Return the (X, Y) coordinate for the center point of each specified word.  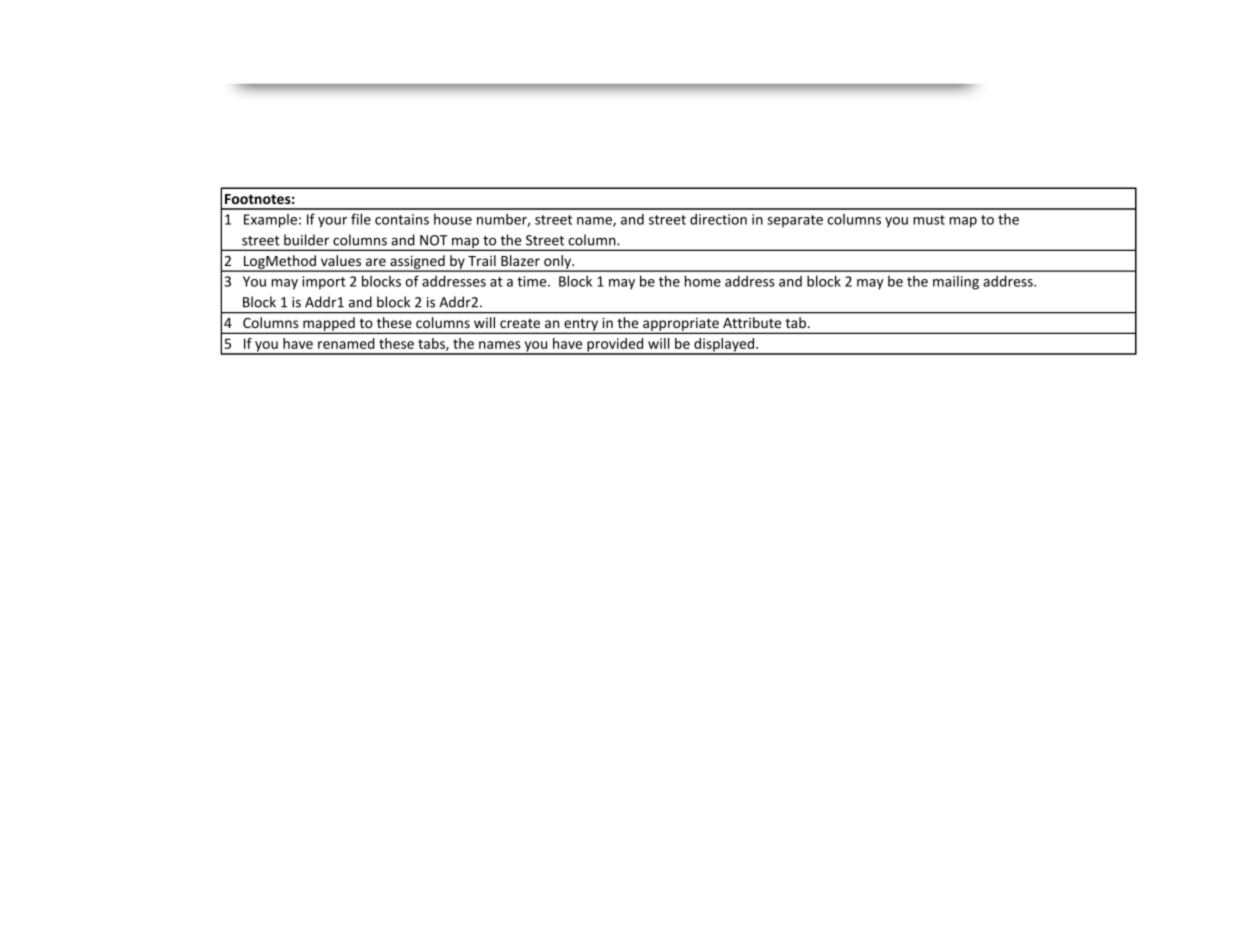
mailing (956, 283)
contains (402, 219)
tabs (432, 344)
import (324, 283)
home (703, 281)
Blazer (520, 260)
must (929, 220)
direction (718, 219)
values (341, 260)
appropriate (681, 324)
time (533, 281)
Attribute (752, 322)
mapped (329, 324)
